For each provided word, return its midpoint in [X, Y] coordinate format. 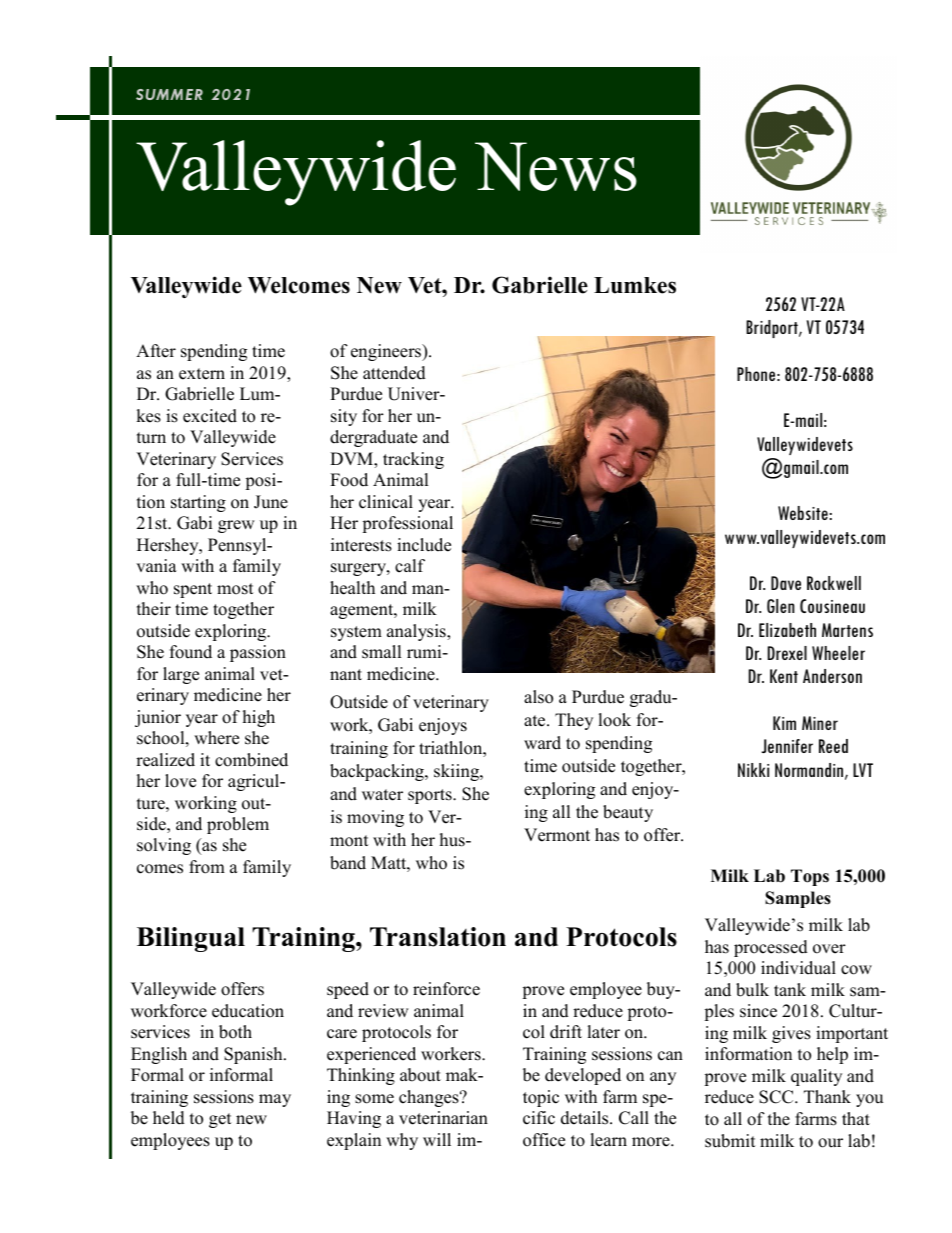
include [424, 545]
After [156, 351]
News [556, 166]
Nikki [753, 770]
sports [431, 796]
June [271, 502]
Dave [786, 583]
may [275, 1100]
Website [804, 513]
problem [238, 825]
